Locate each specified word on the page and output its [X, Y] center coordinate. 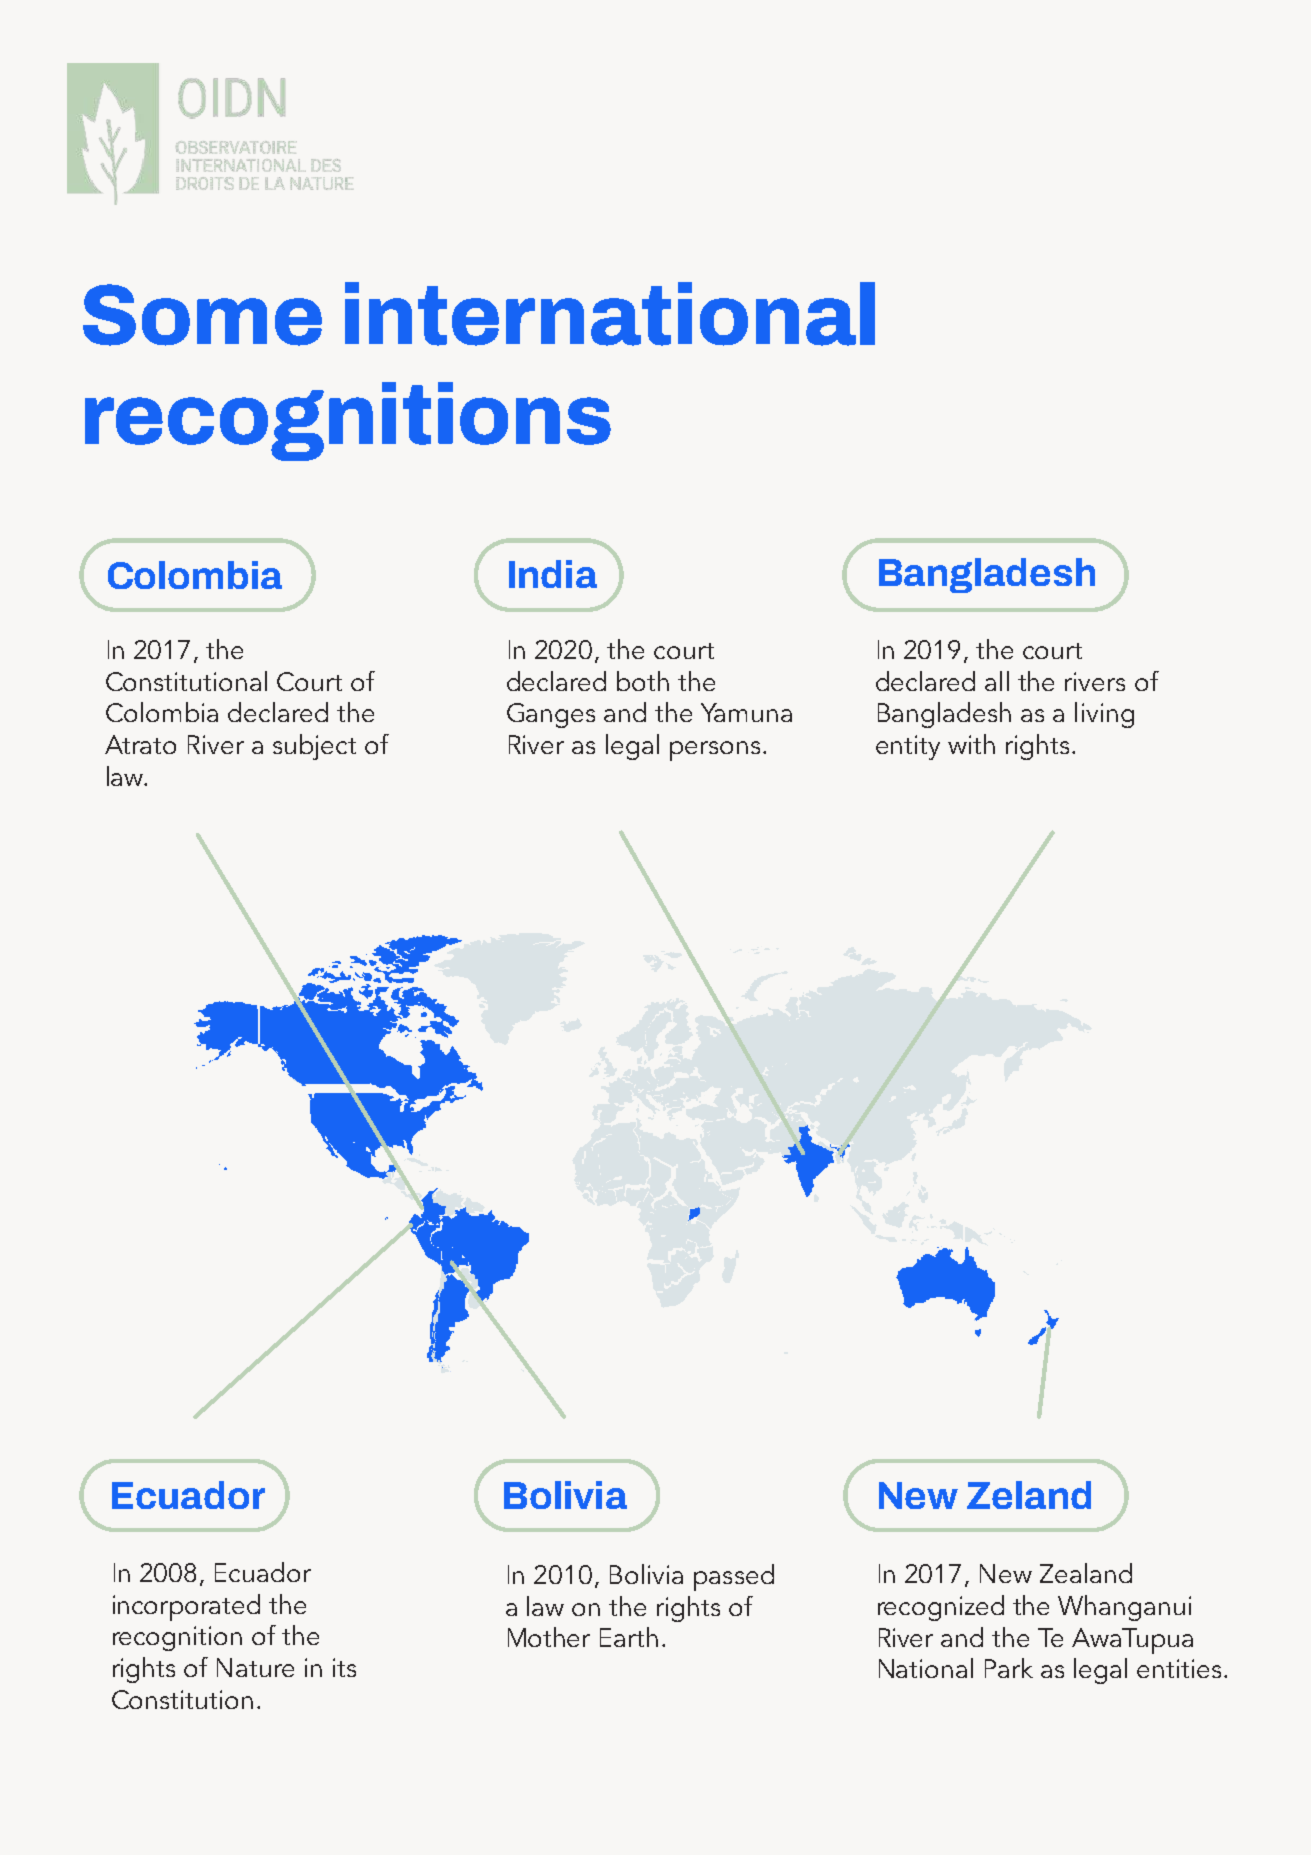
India [553, 574]
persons [715, 751]
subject [314, 747]
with [971, 744]
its [344, 1667]
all [997, 681]
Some [202, 315]
